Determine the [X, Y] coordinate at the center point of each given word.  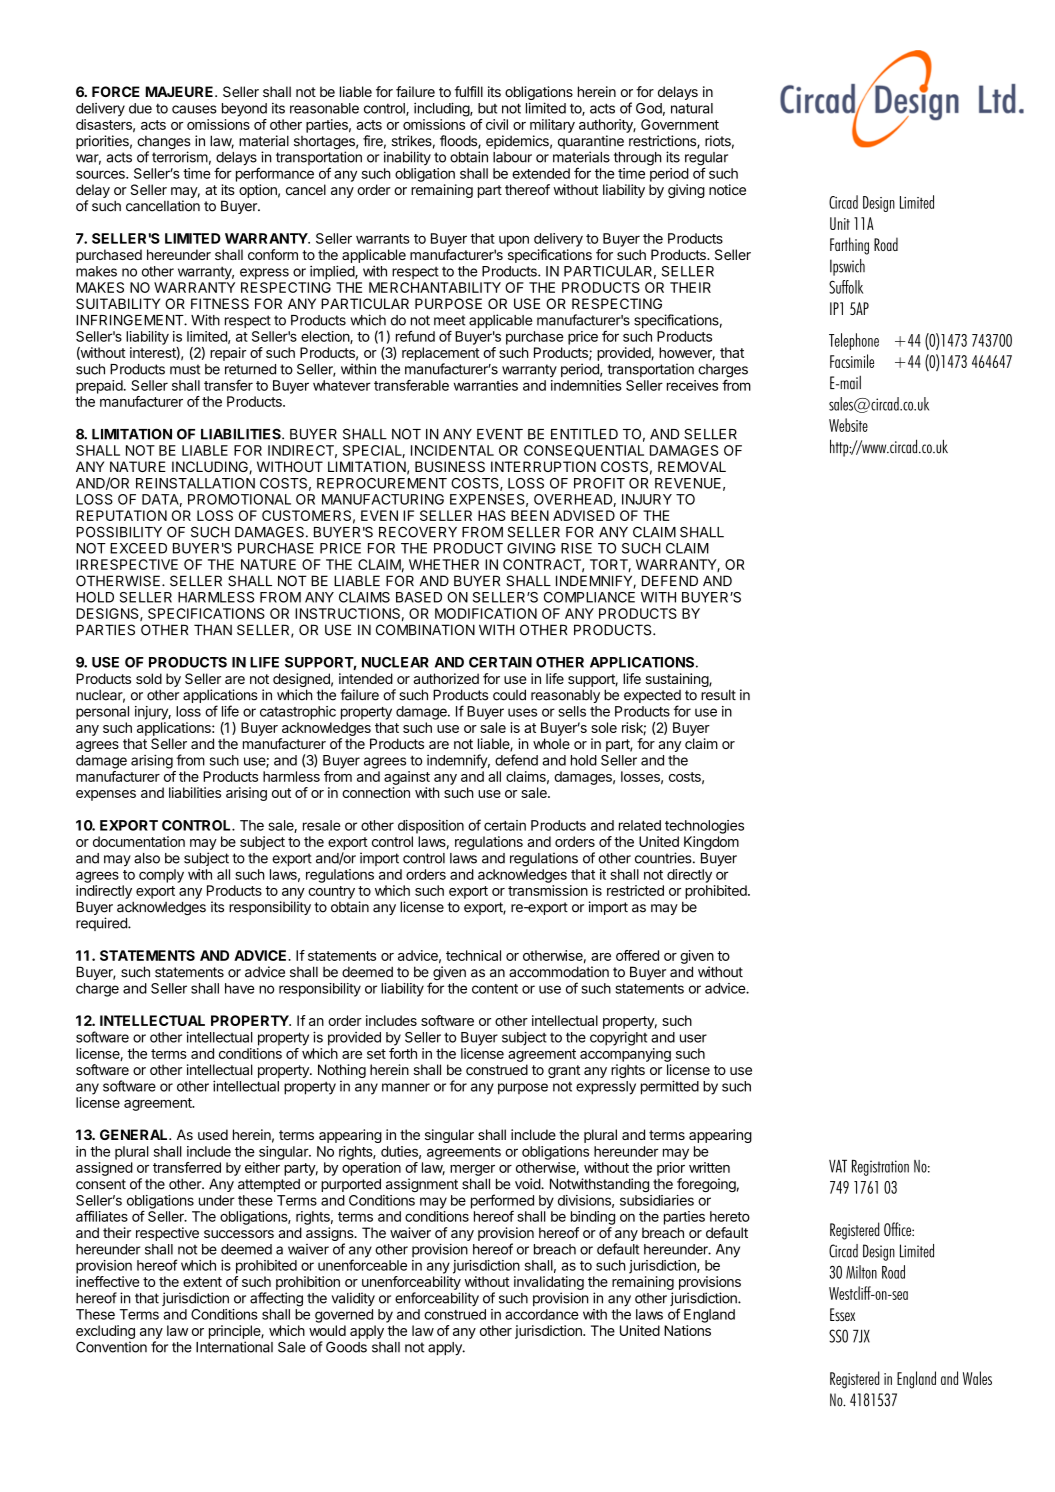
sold [149, 678]
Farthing [849, 246]
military [552, 126]
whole [551, 743]
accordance [542, 1314]
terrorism [180, 157]
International [234, 1347]
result [718, 695]
